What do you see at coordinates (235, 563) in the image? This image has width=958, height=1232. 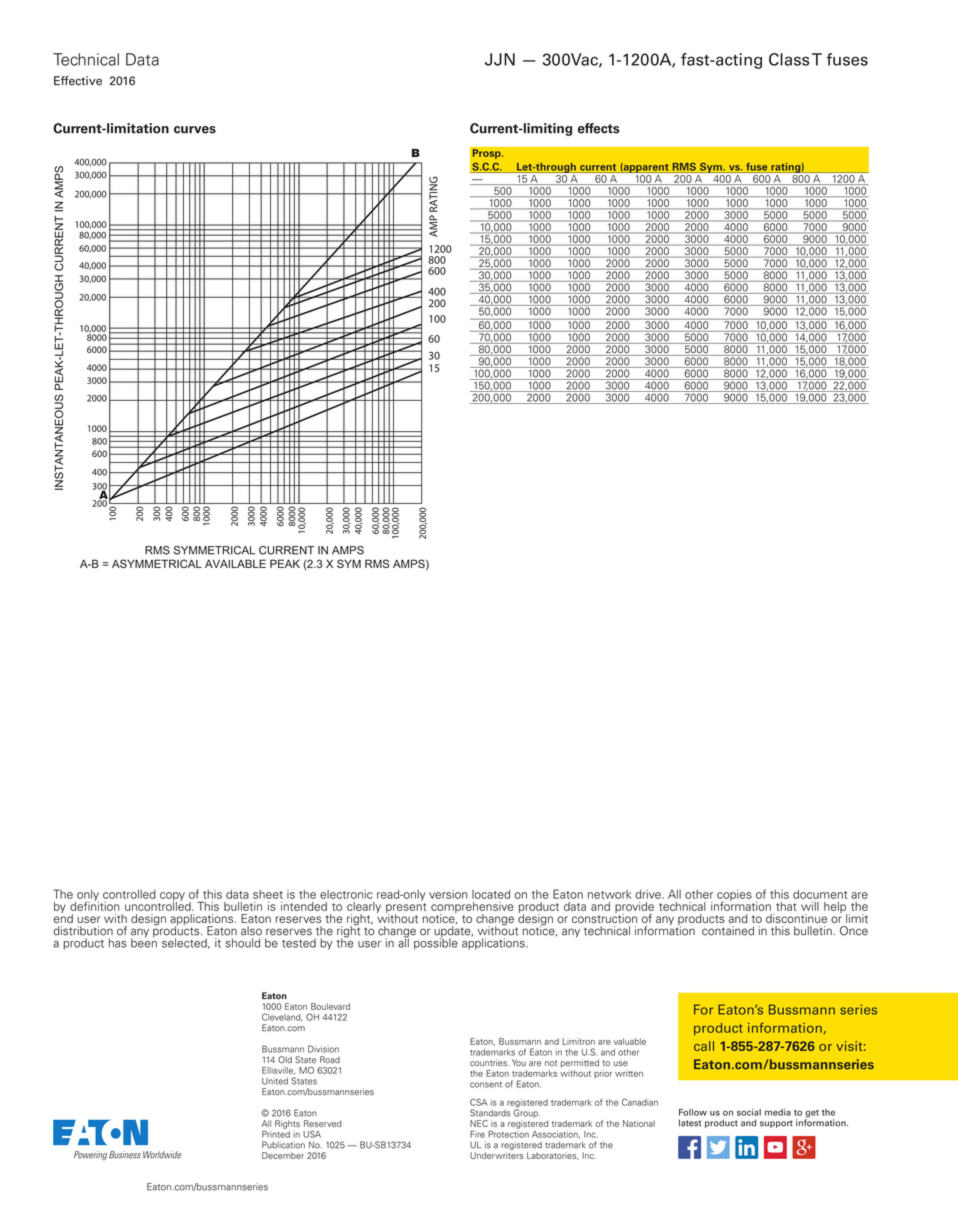 I see `AVAILABLE` at bounding box center [235, 563].
